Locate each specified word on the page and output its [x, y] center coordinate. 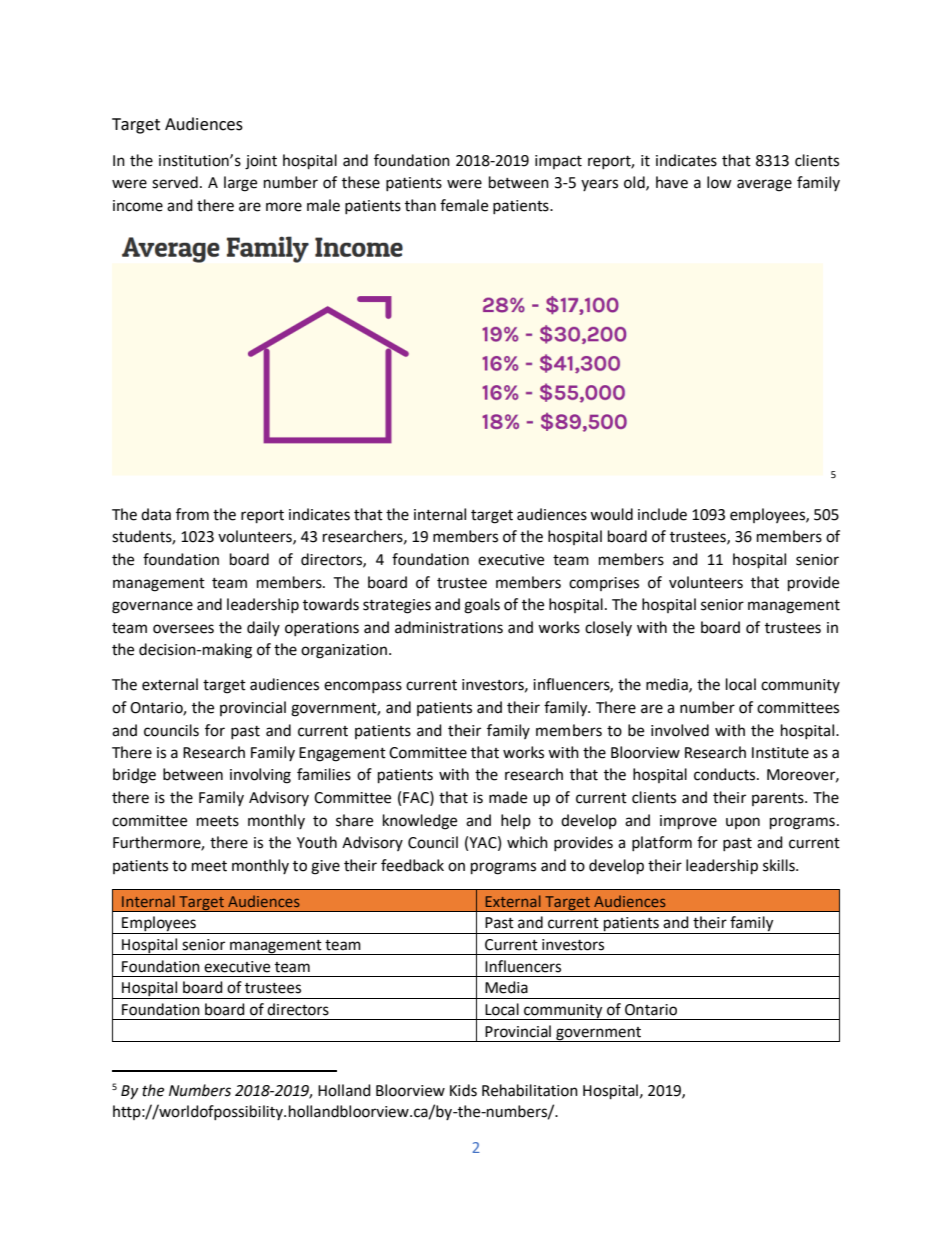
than [420, 205]
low [719, 182]
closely [608, 628]
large [240, 184]
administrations [449, 627]
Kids [463, 1090]
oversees [183, 629]
